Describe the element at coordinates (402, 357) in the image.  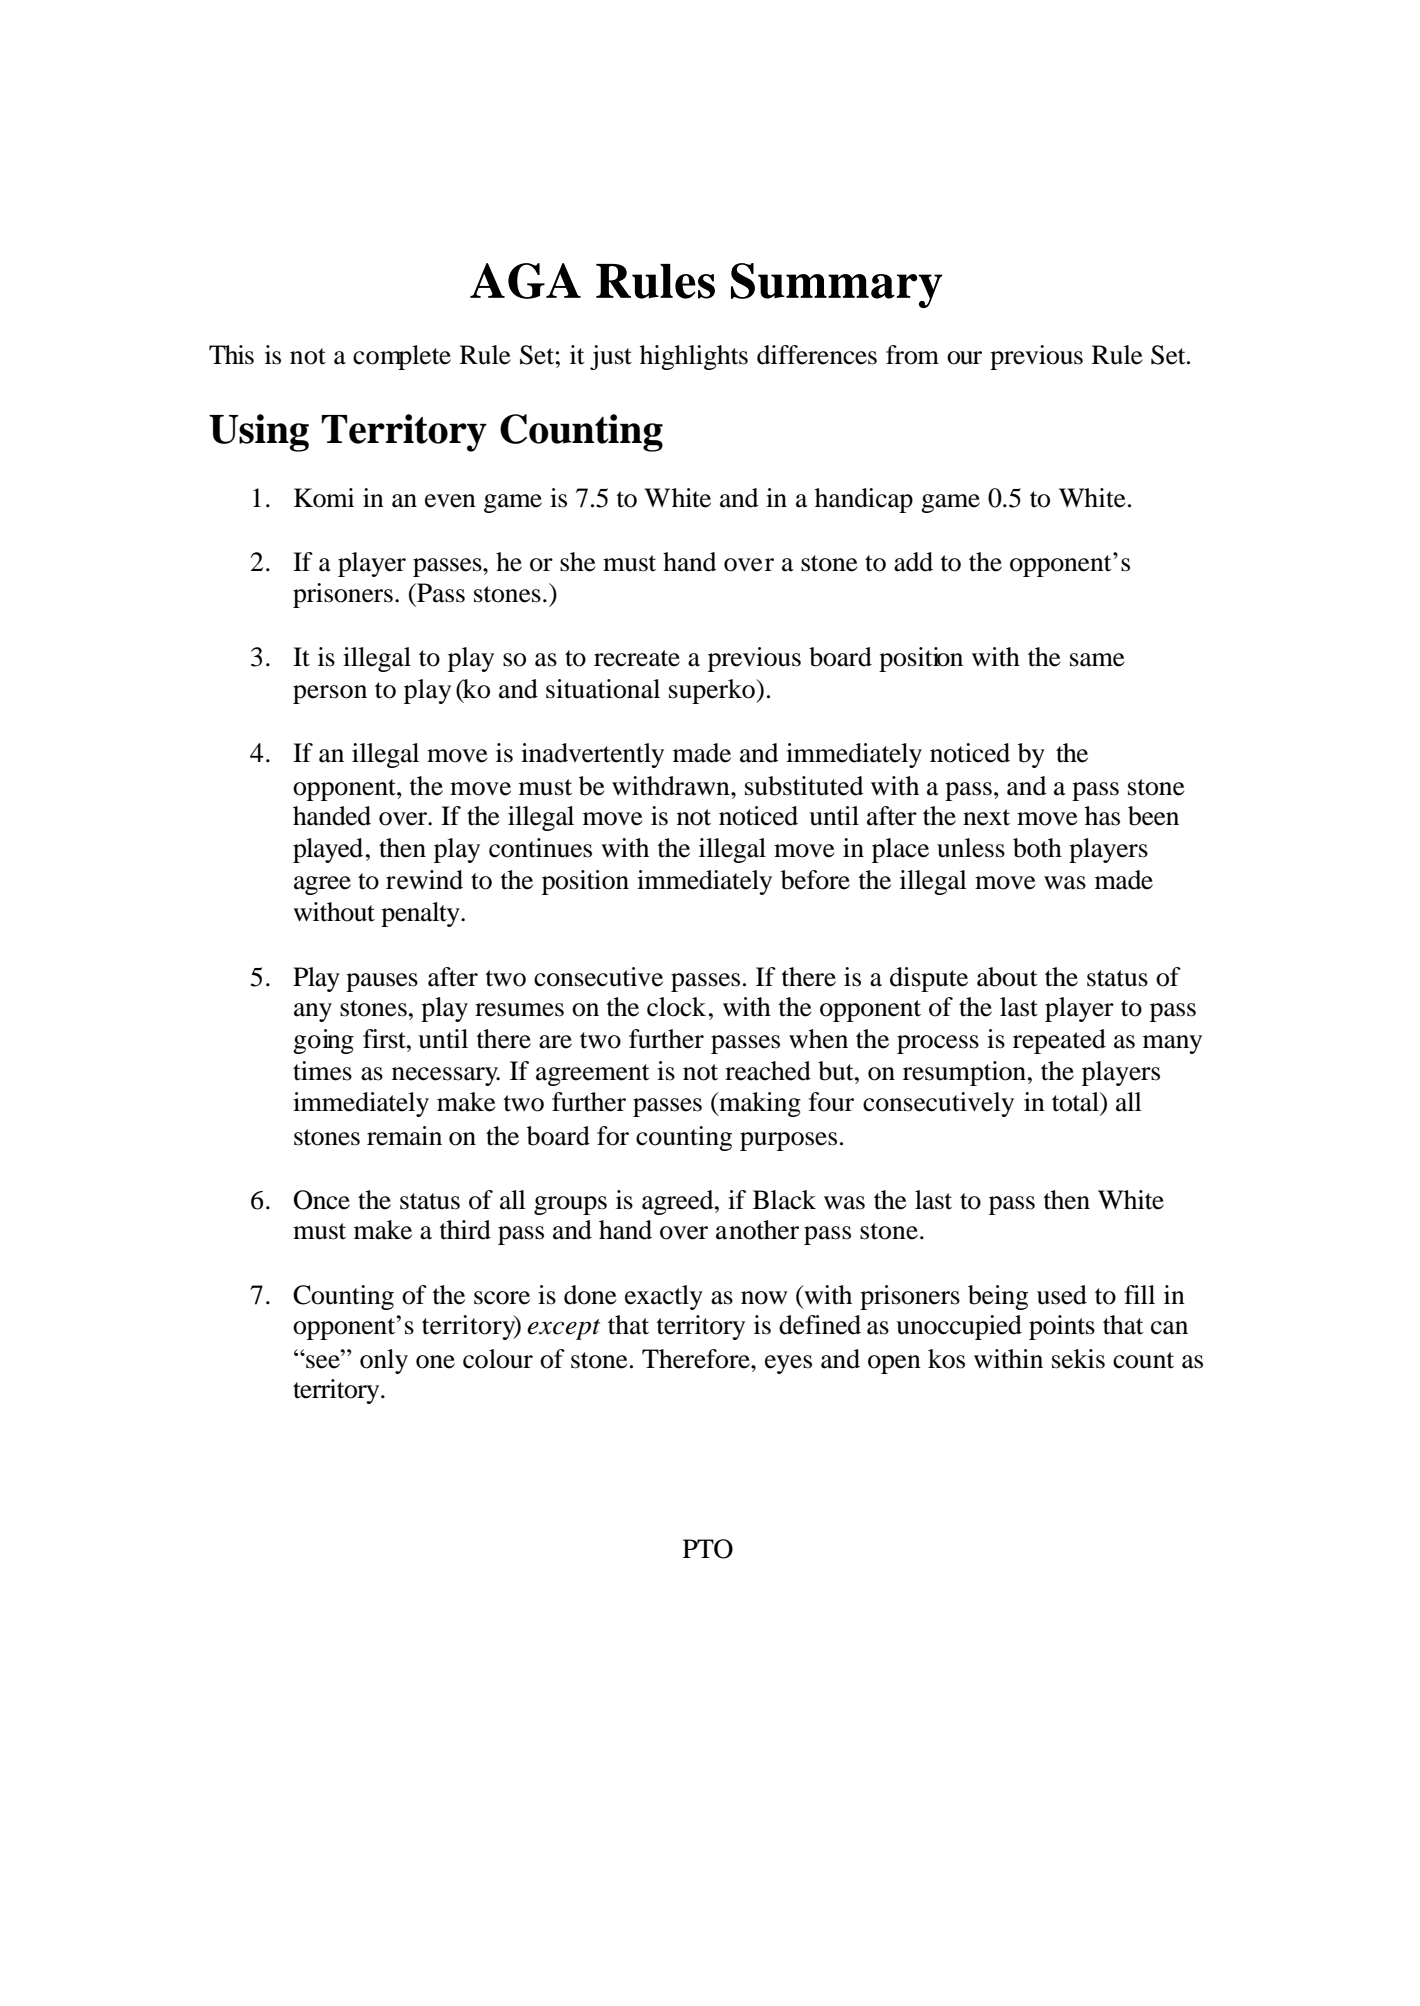
I see `complete` at that location.
